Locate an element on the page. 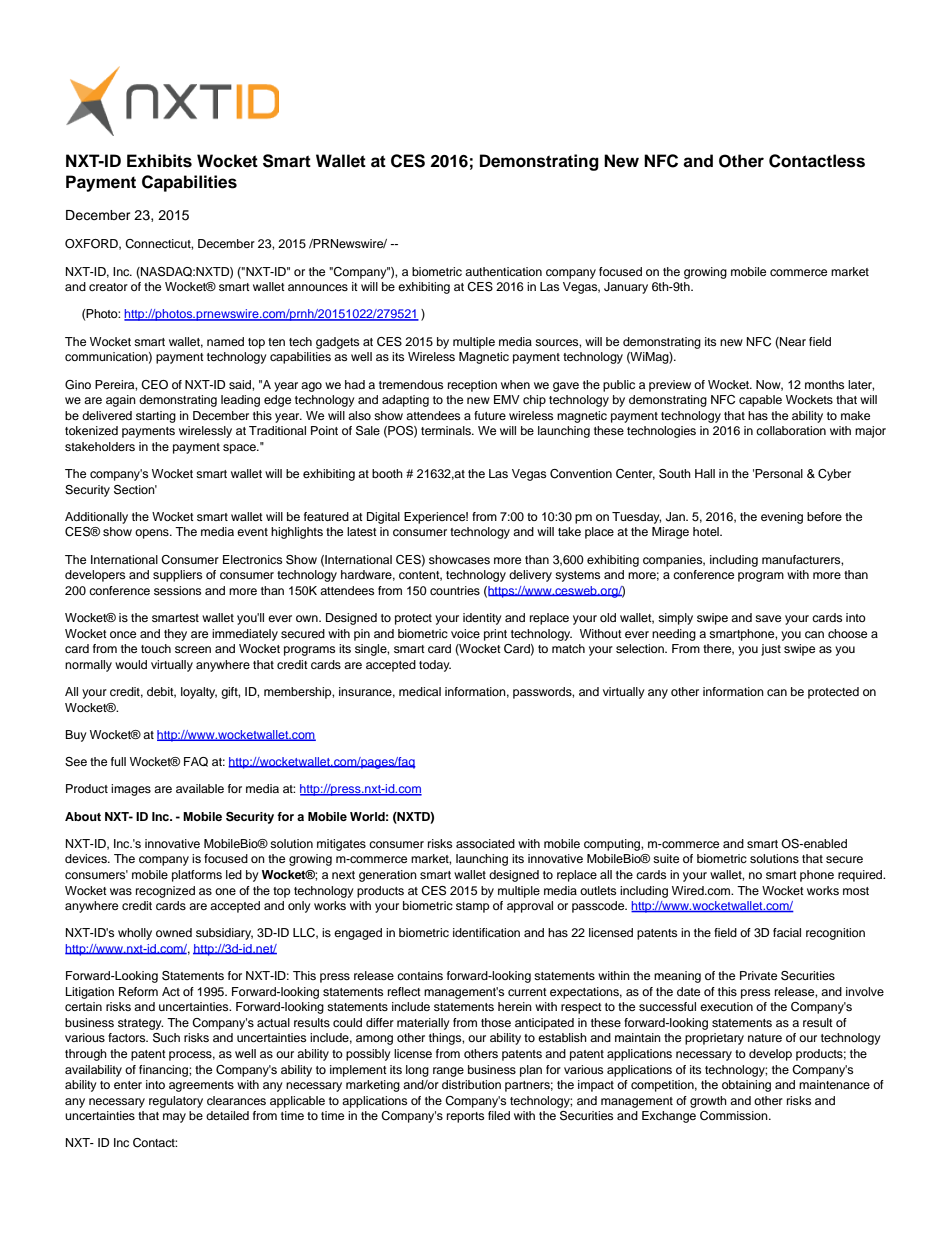  distribution is located at coordinates (471, 1084).
